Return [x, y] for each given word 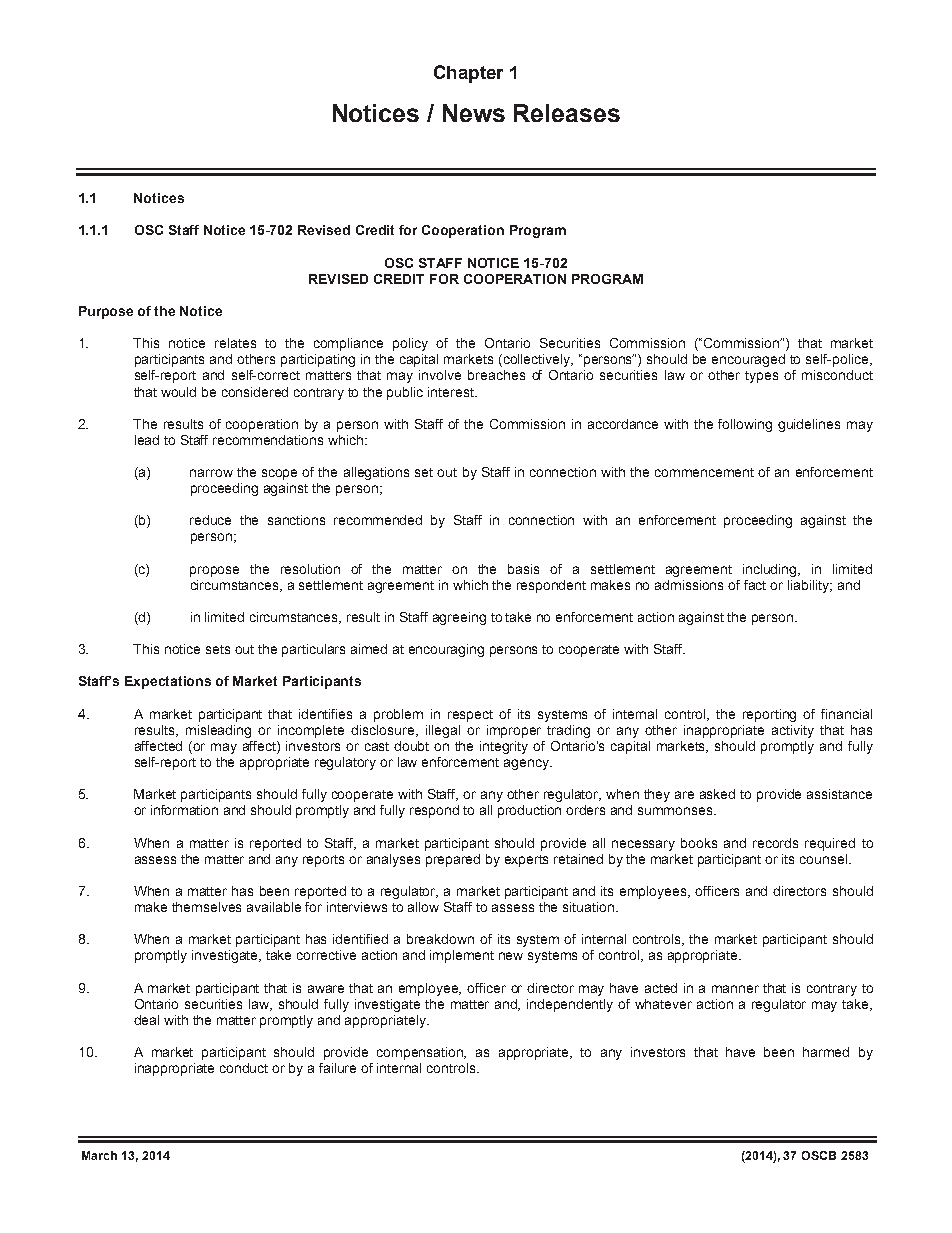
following [745, 425]
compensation [421, 1053]
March [99, 1155]
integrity [504, 747]
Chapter [468, 74]
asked [717, 794]
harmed [826, 1052]
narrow [211, 473]
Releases [567, 113]
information [184, 810]
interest [452, 392]
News [474, 113]
